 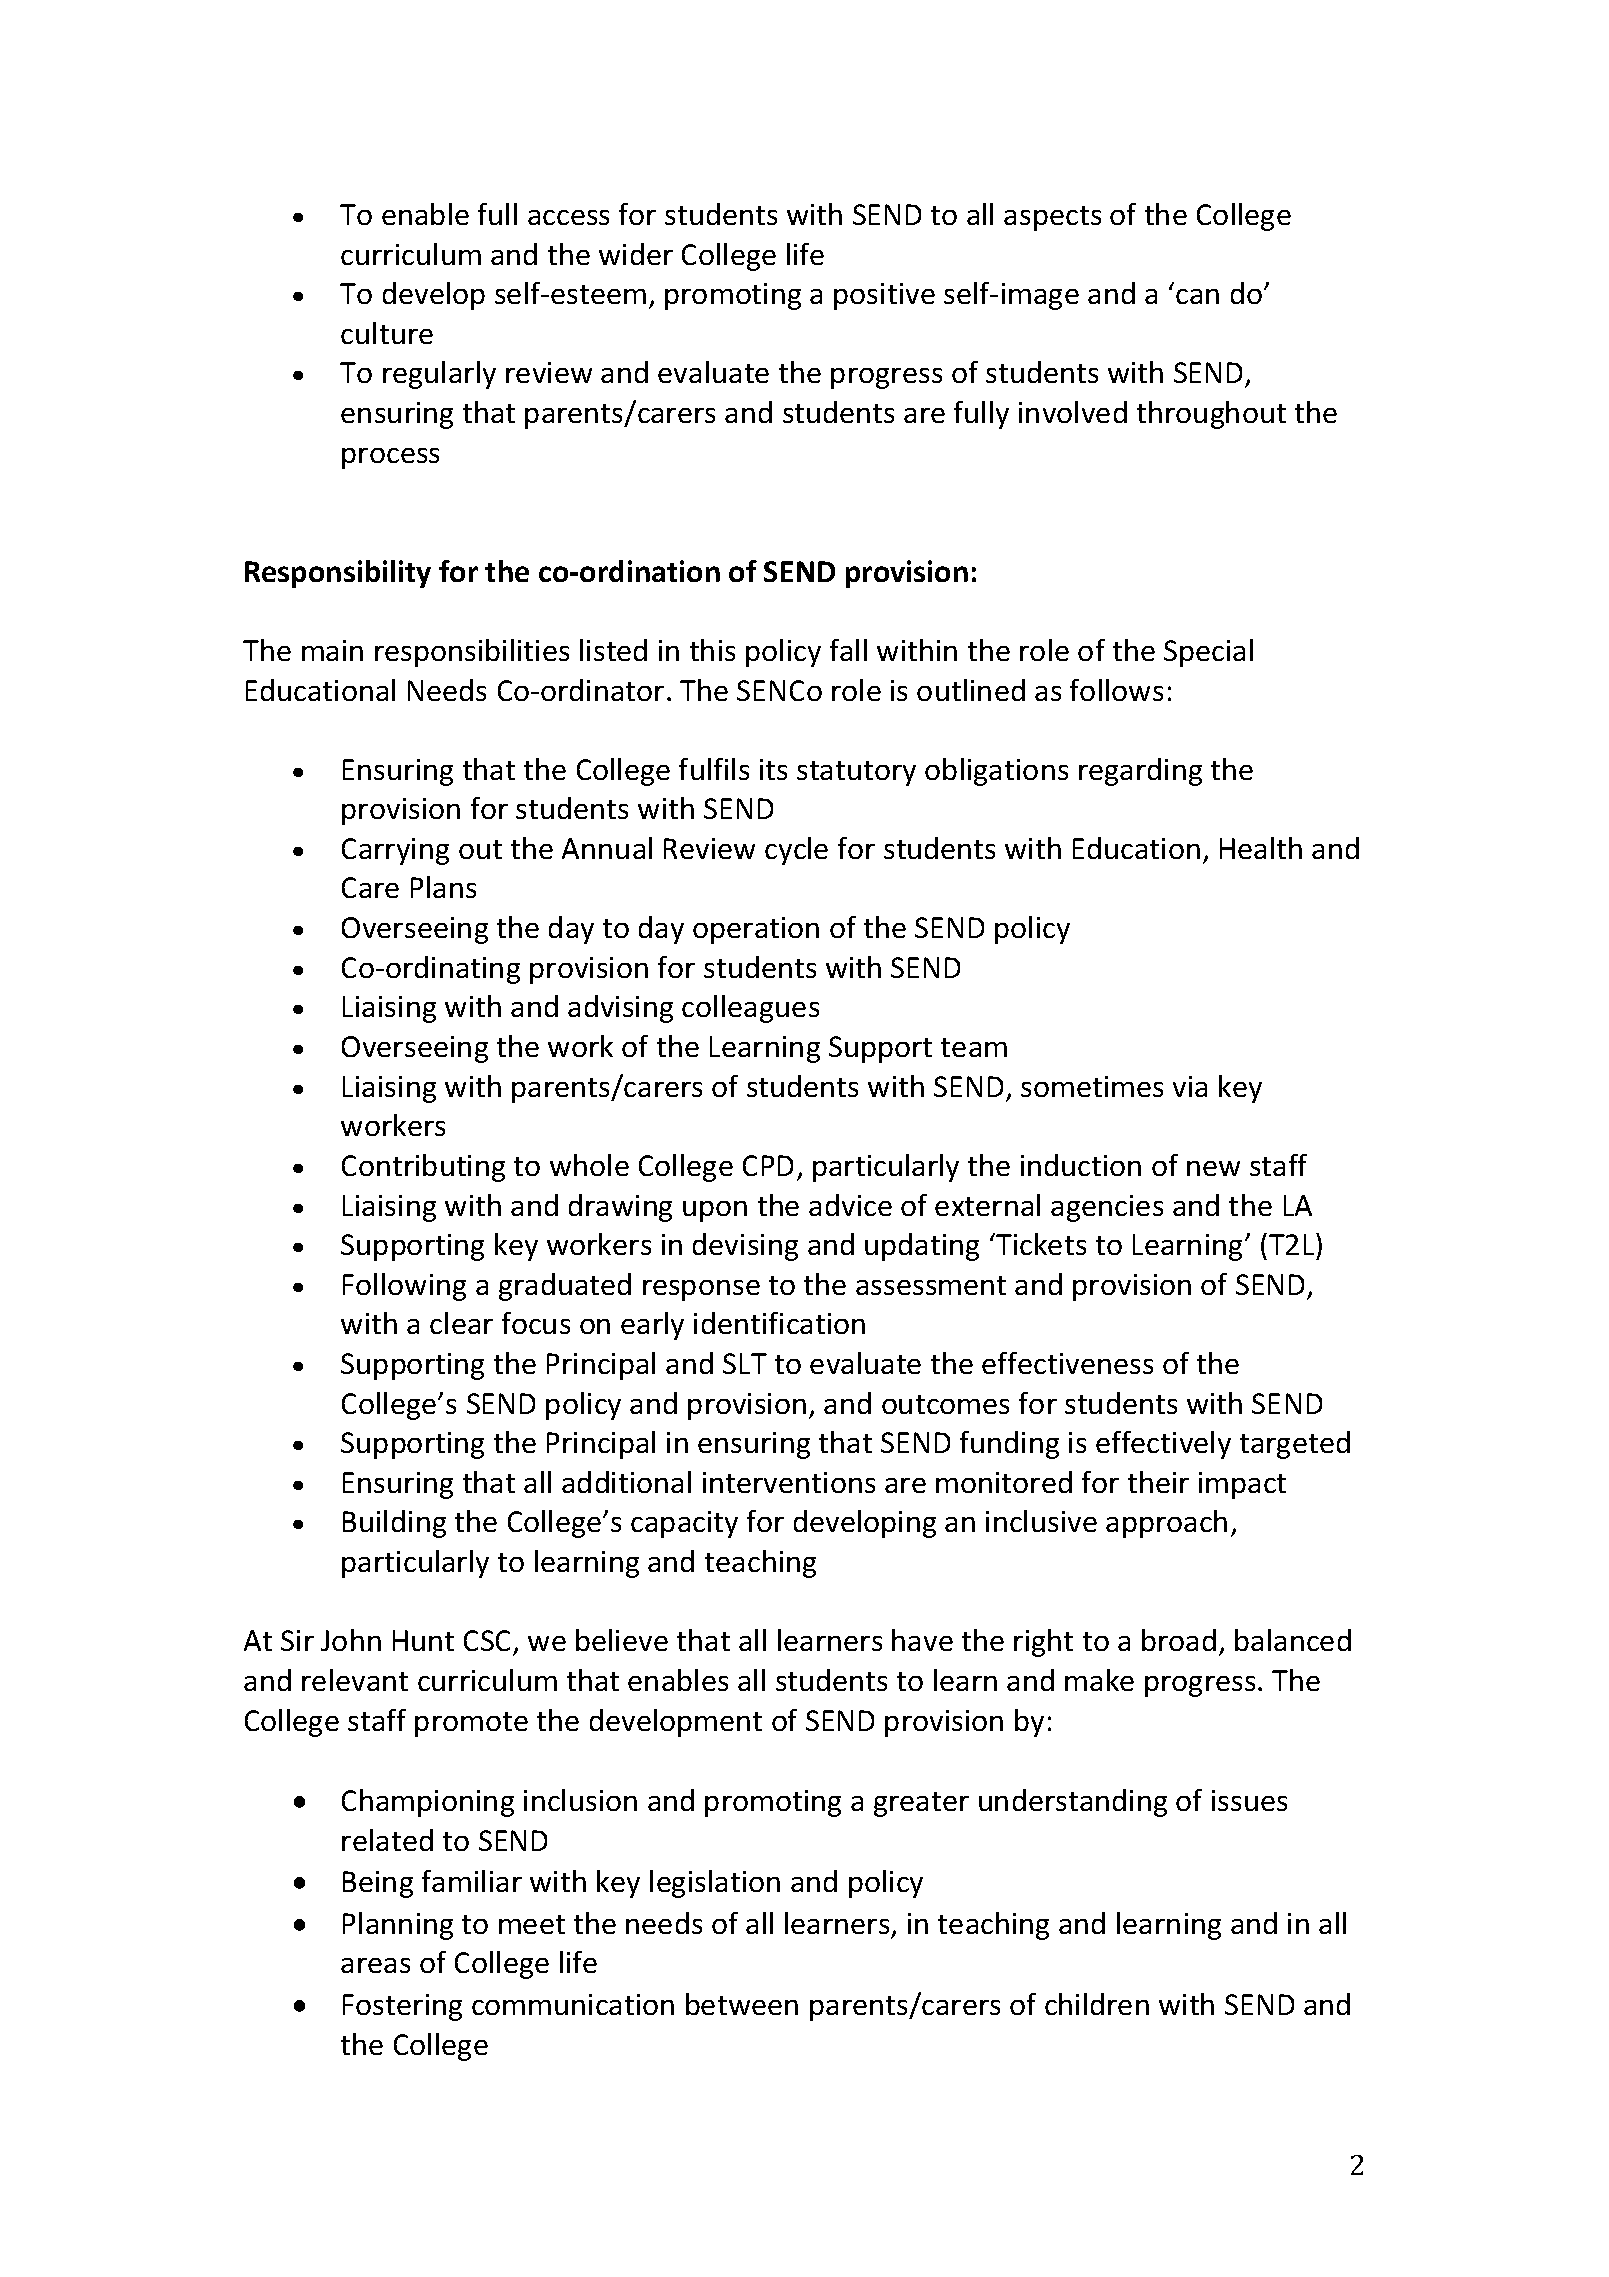 I want to click on culture, so click(x=387, y=333).
